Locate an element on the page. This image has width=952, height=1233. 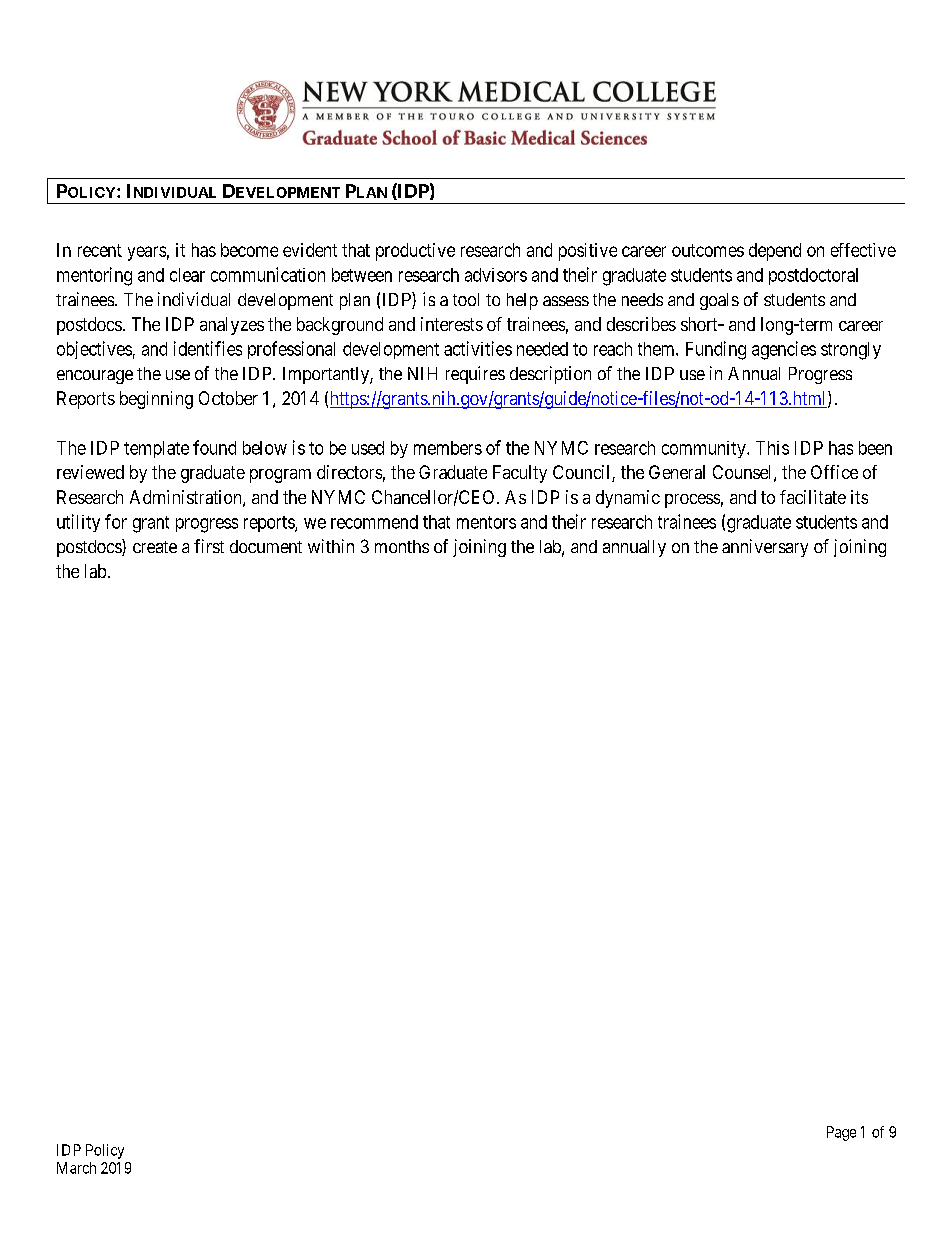
advisors is located at coordinates (496, 275).
